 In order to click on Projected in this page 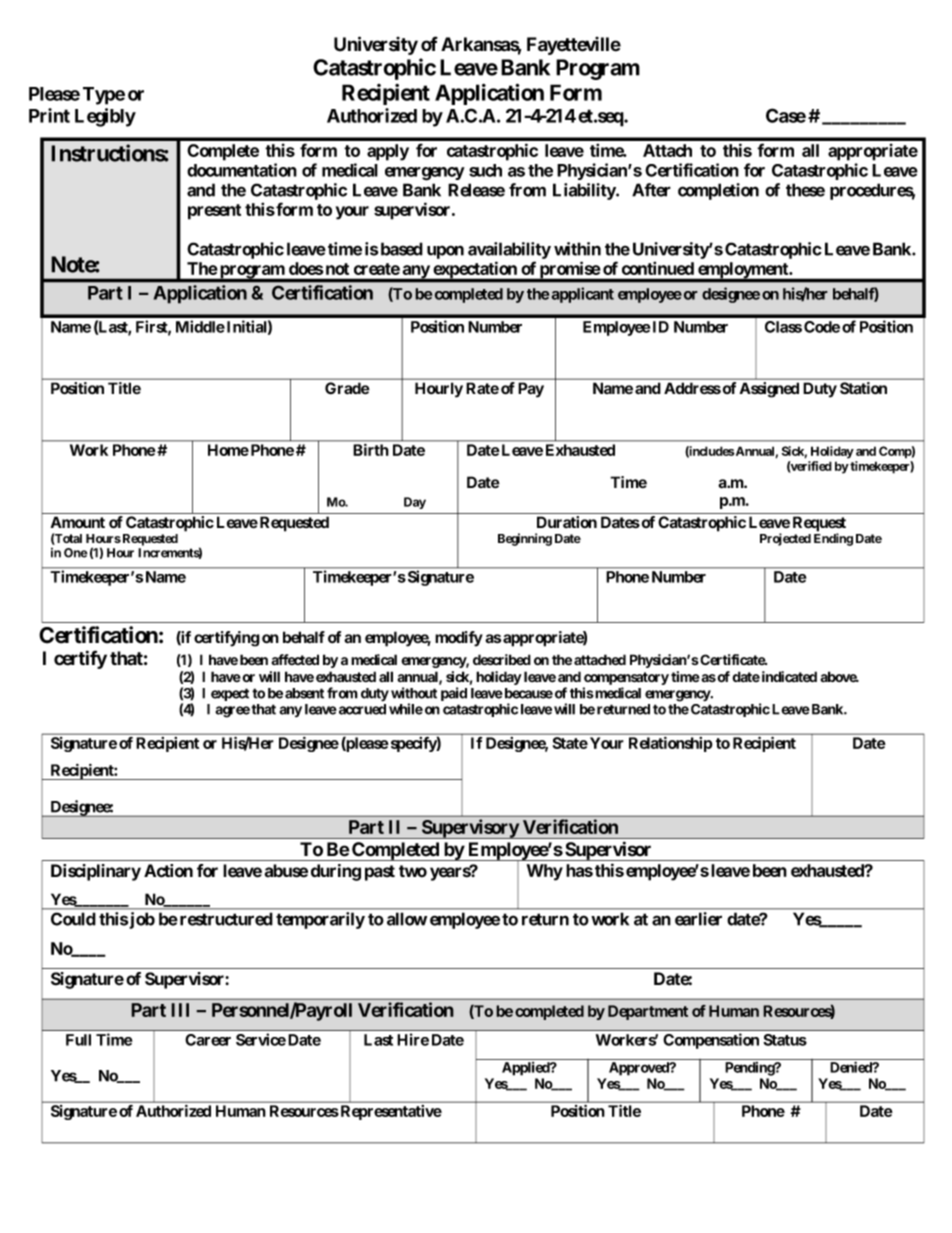, I will do `click(785, 539)`.
